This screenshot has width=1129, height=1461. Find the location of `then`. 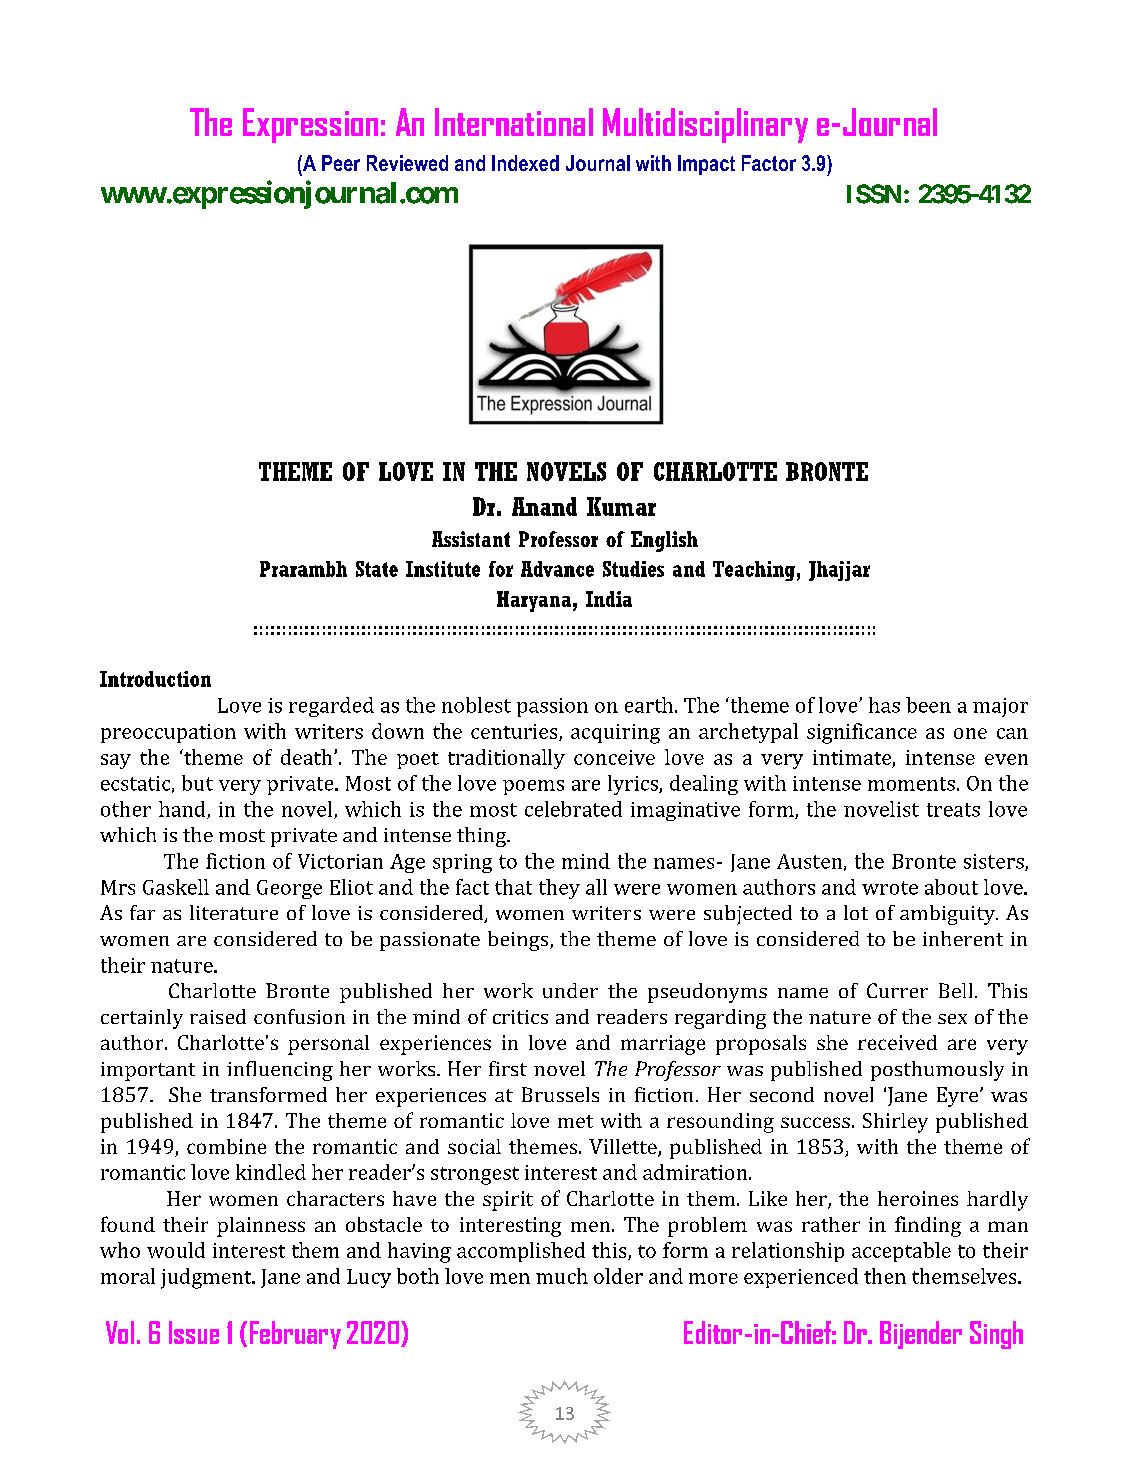

then is located at coordinates (885, 1276).
